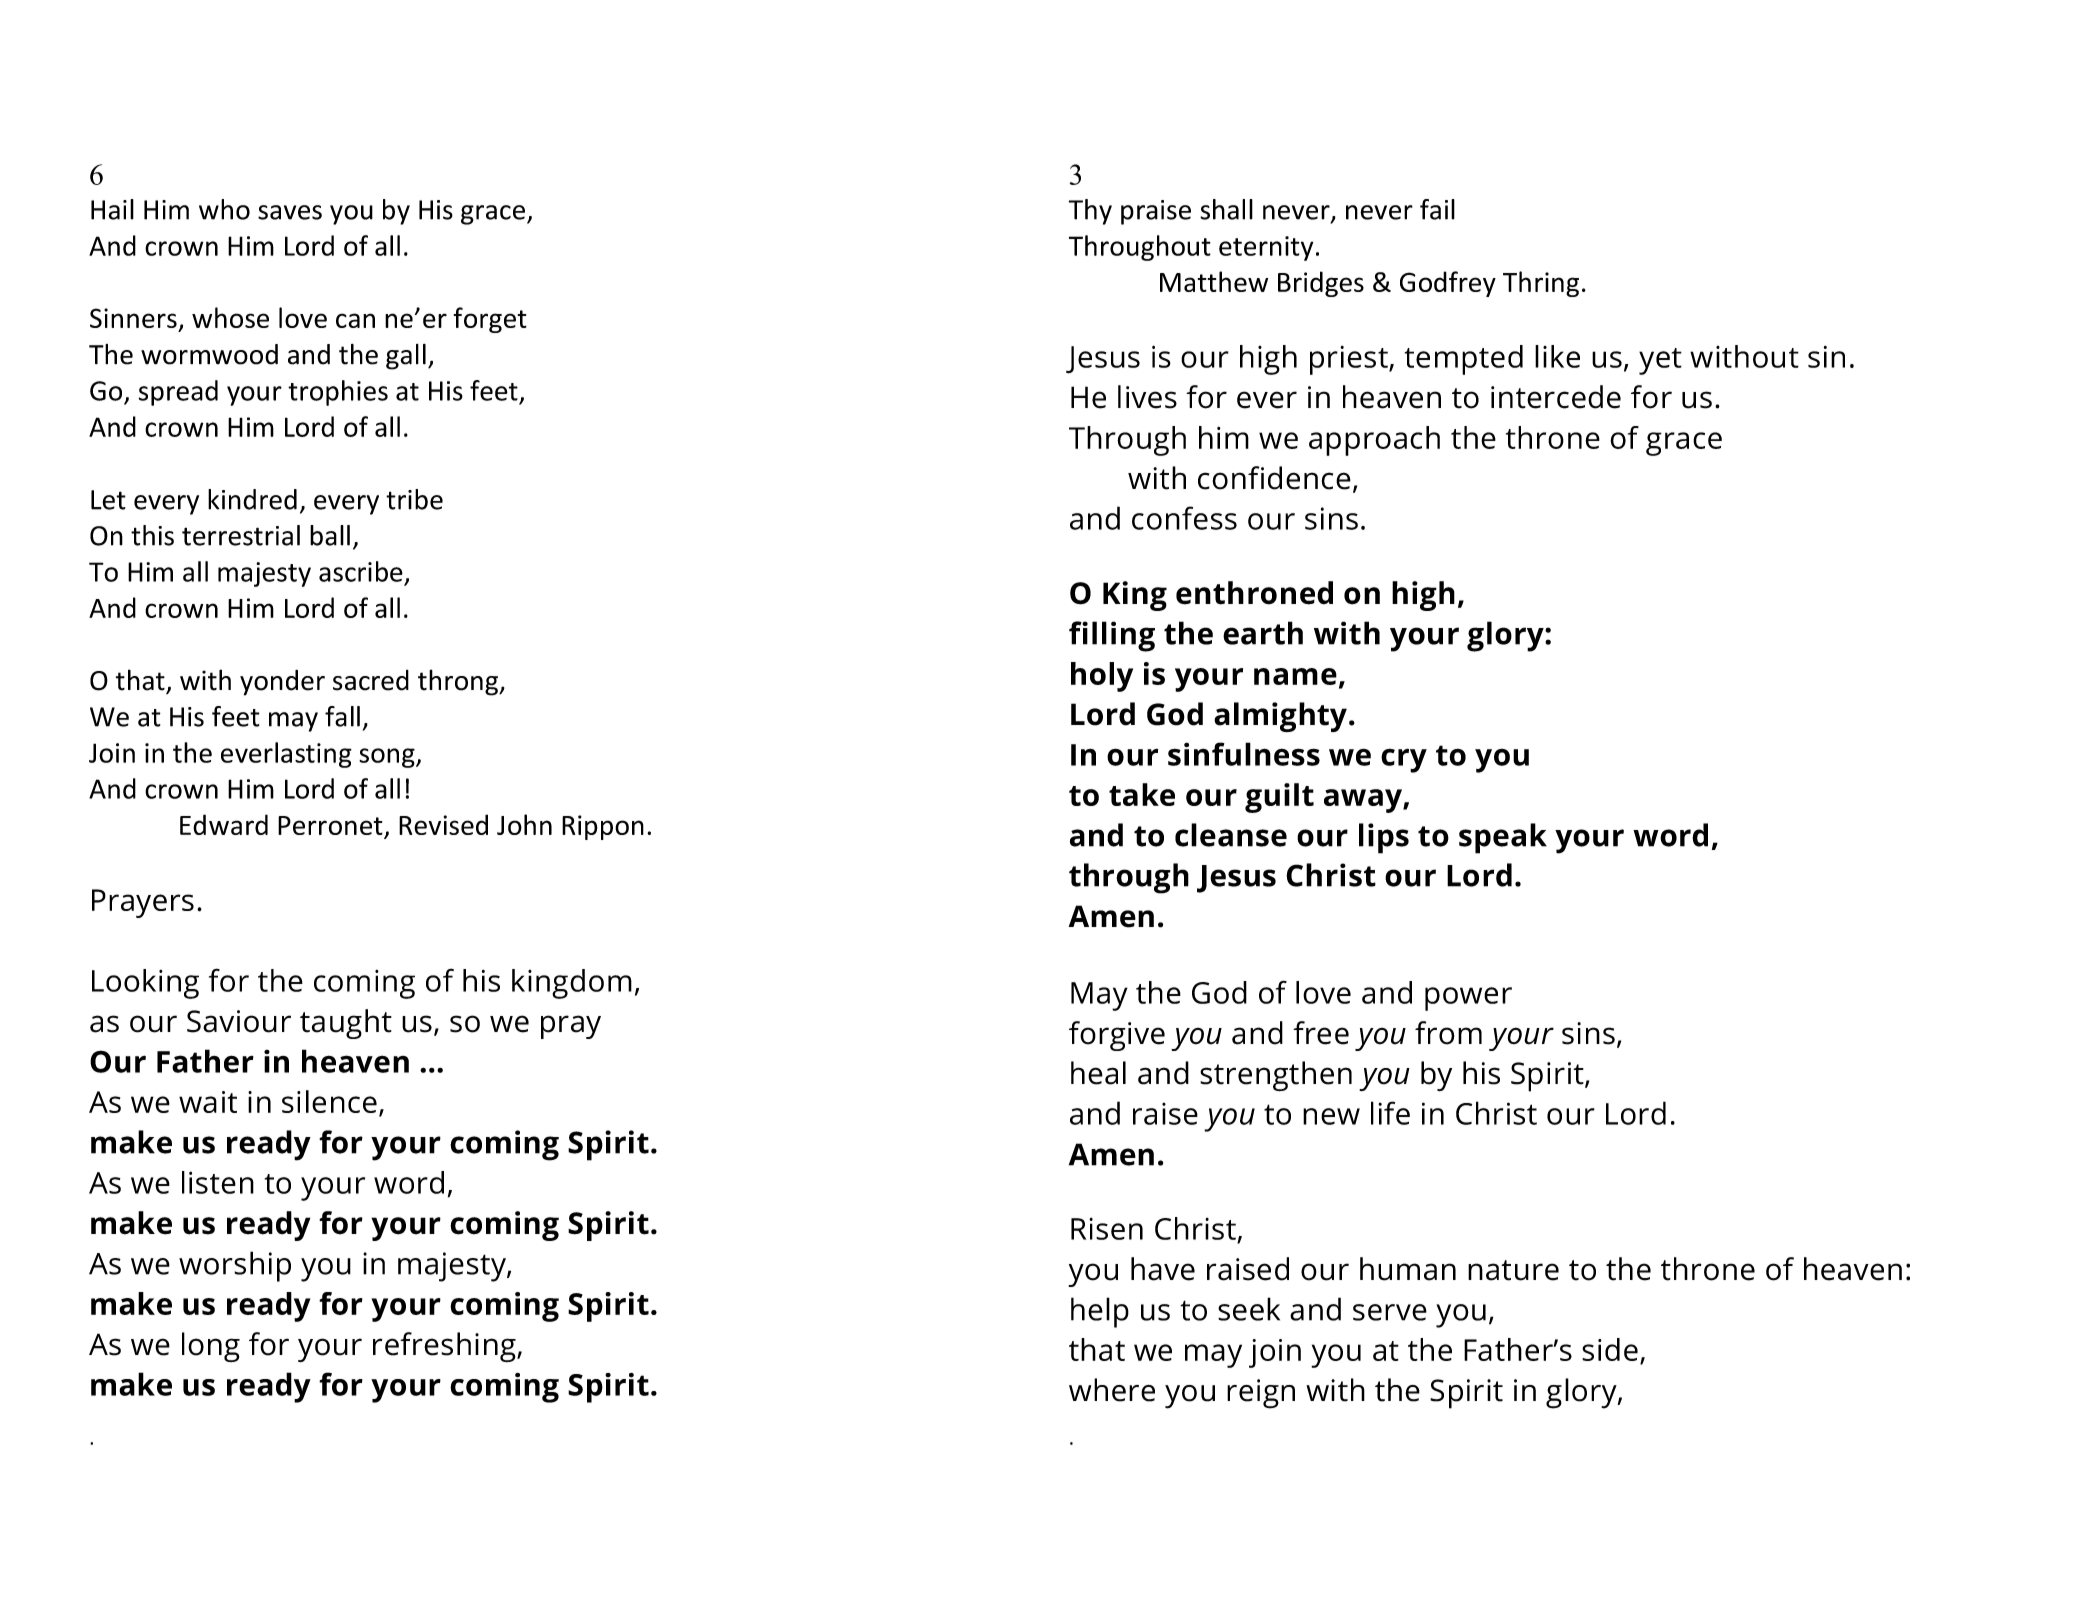  I want to click on Edward, so click(224, 824).
